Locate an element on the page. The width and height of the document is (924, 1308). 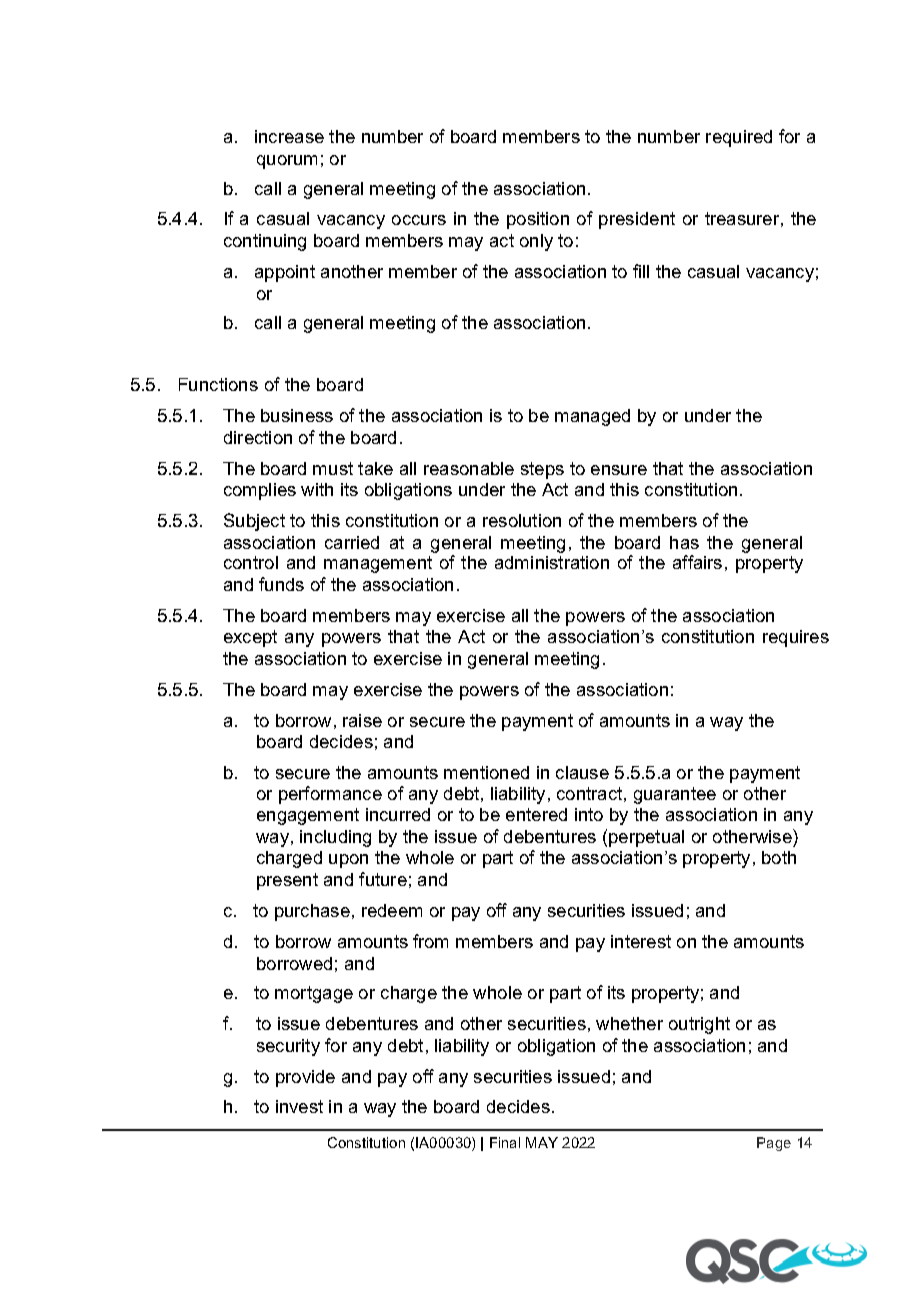
Final is located at coordinates (505, 1142).
